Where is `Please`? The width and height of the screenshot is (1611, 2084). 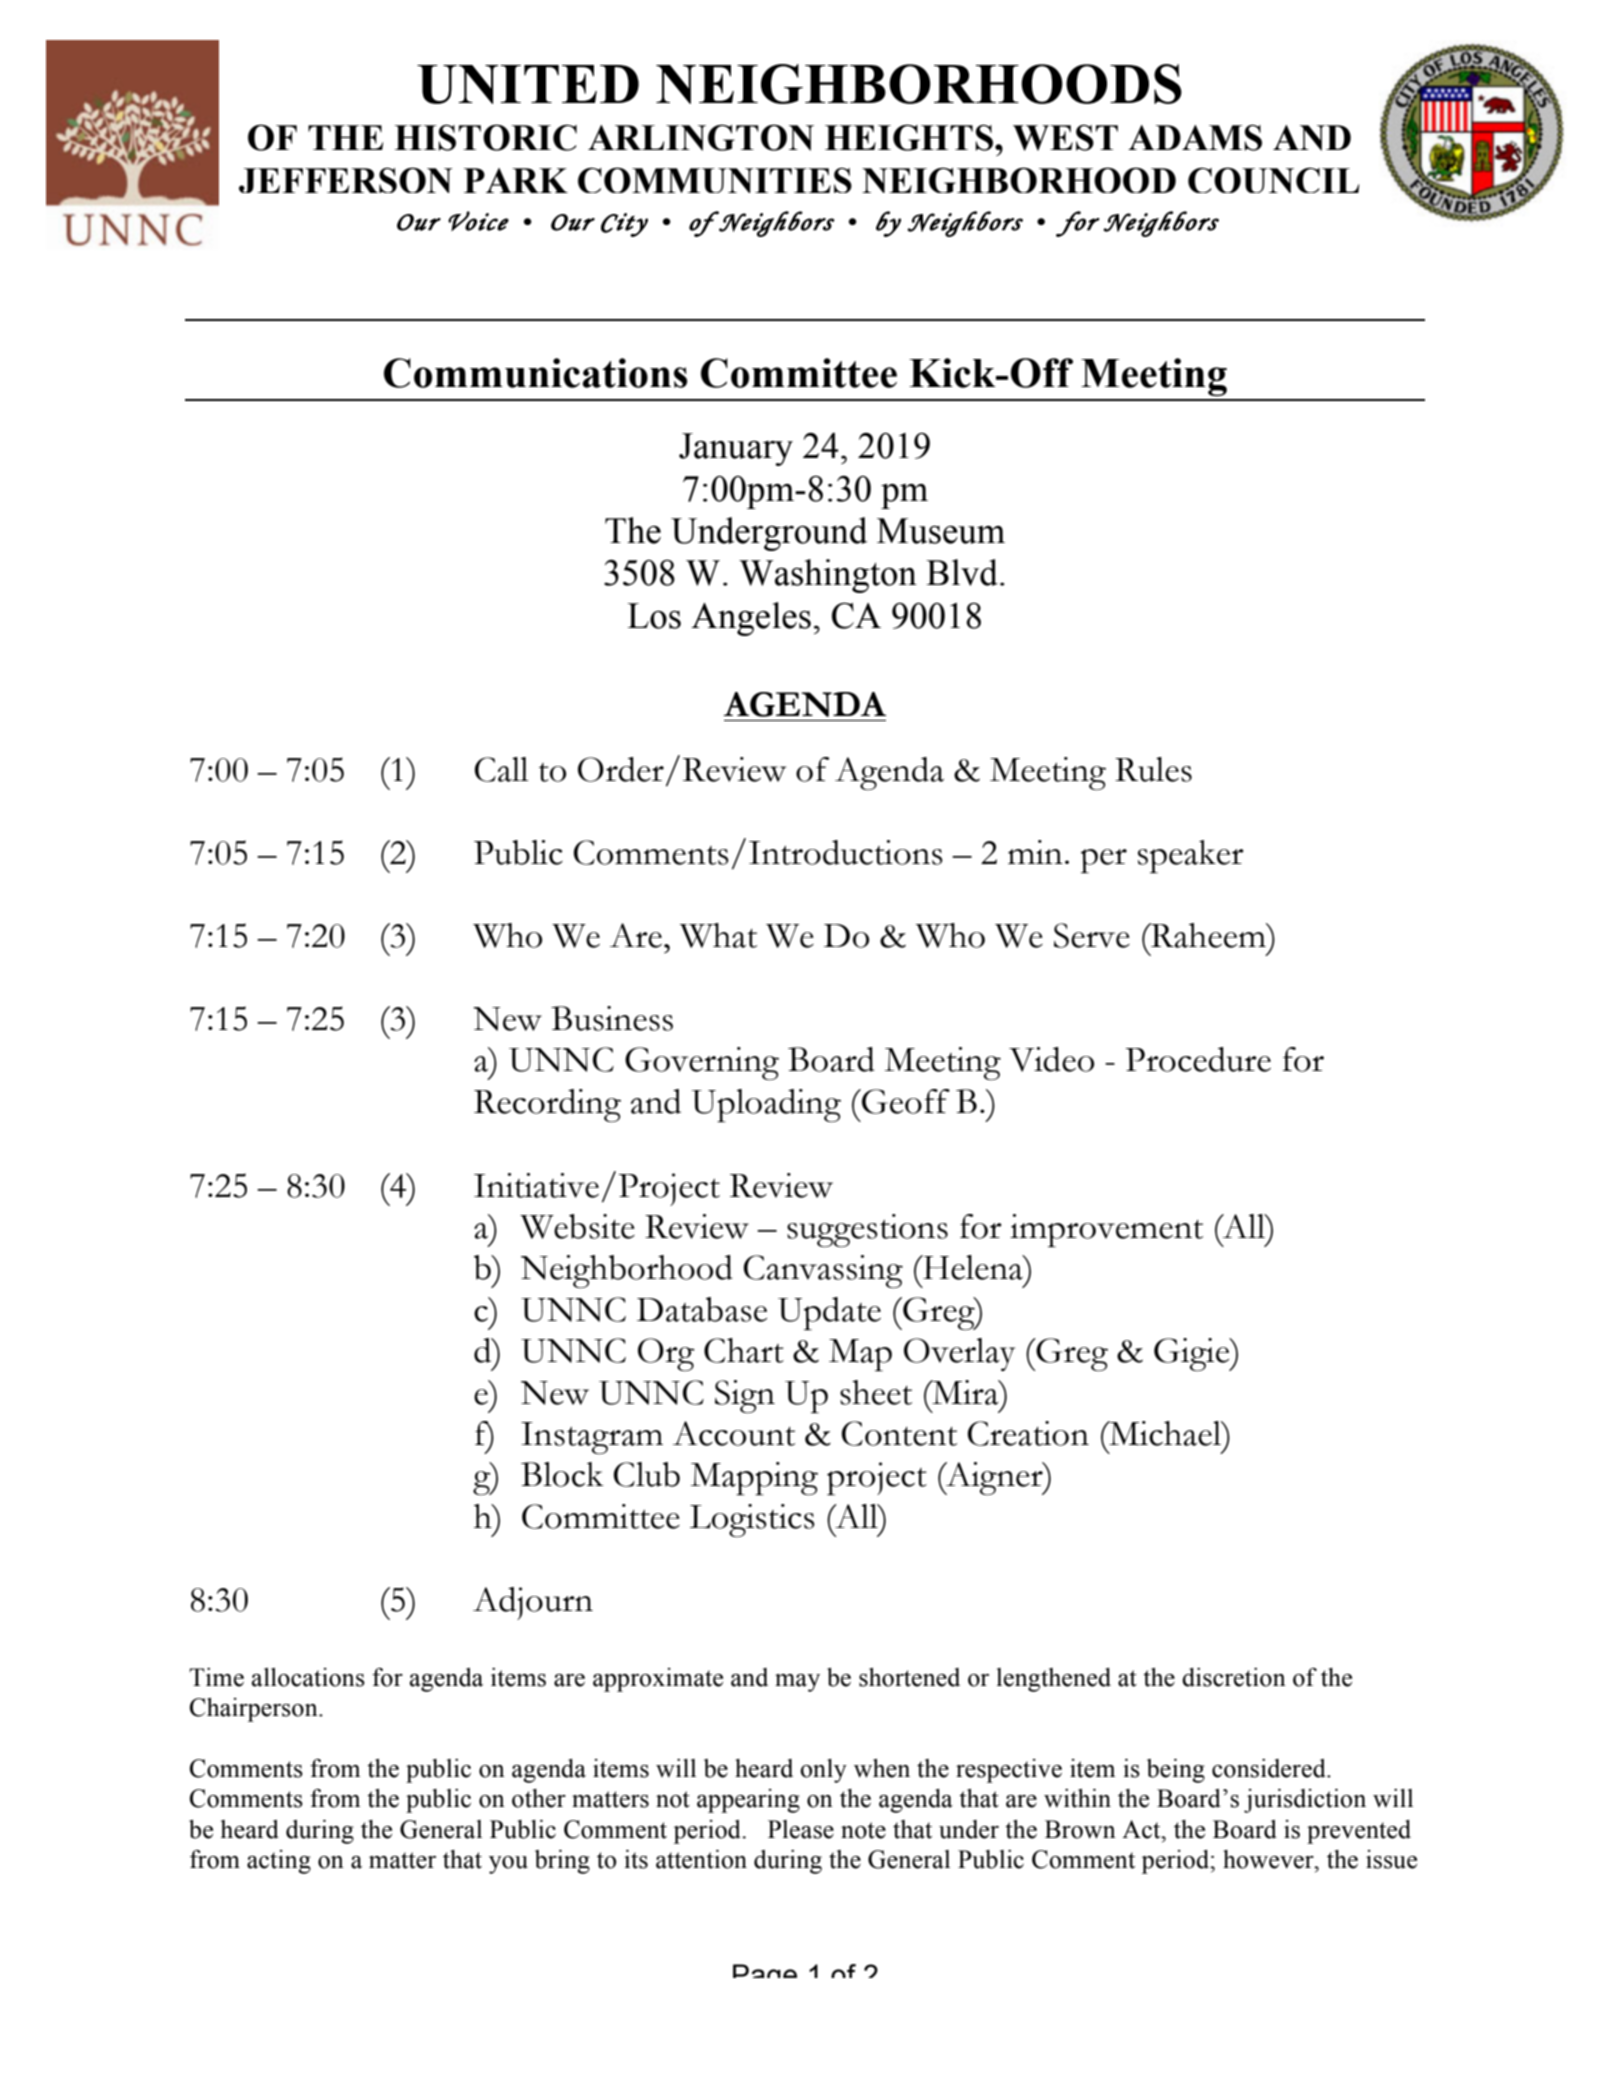
Please is located at coordinates (801, 1829).
